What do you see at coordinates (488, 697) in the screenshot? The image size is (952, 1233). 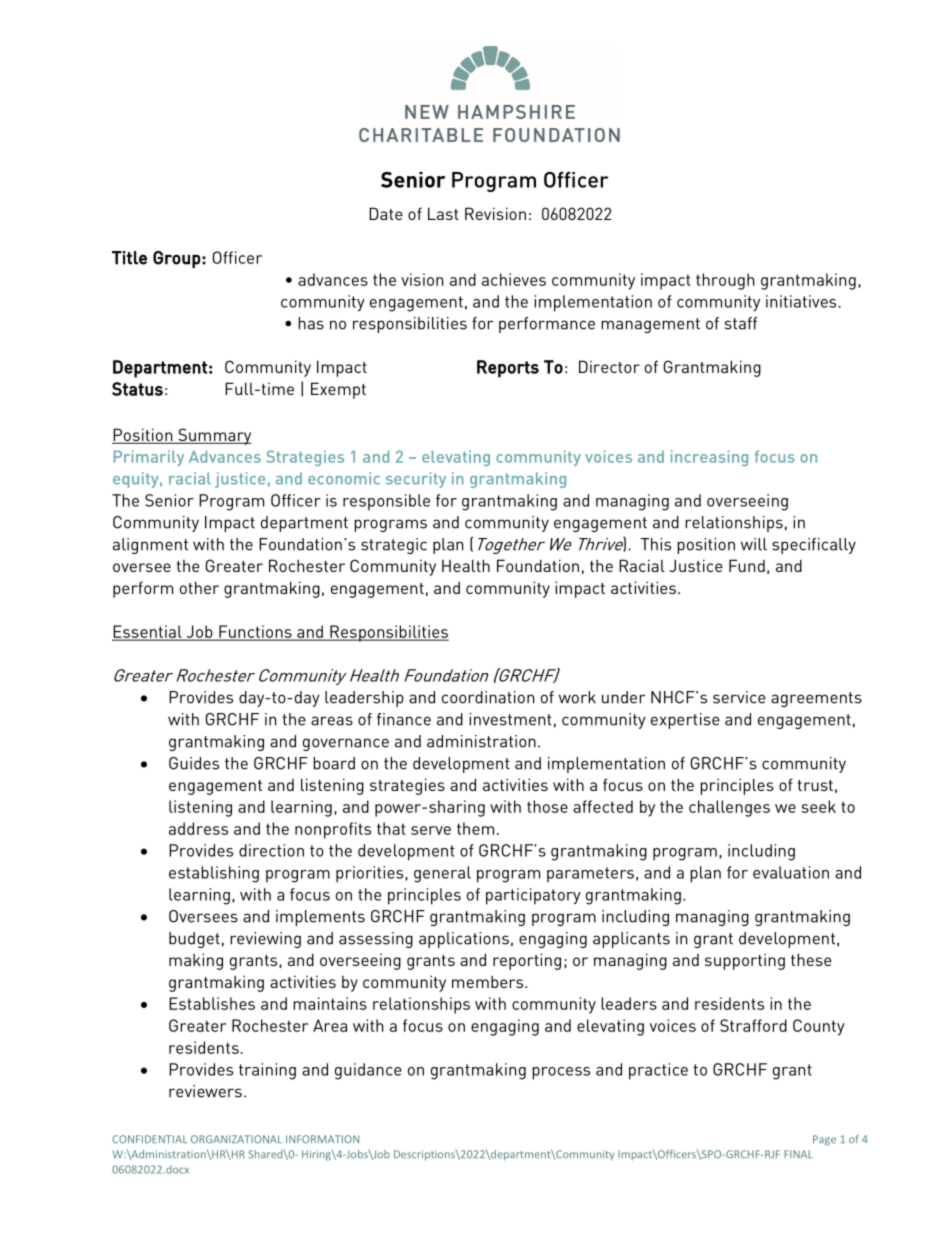 I see `coordination` at bounding box center [488, 697].
